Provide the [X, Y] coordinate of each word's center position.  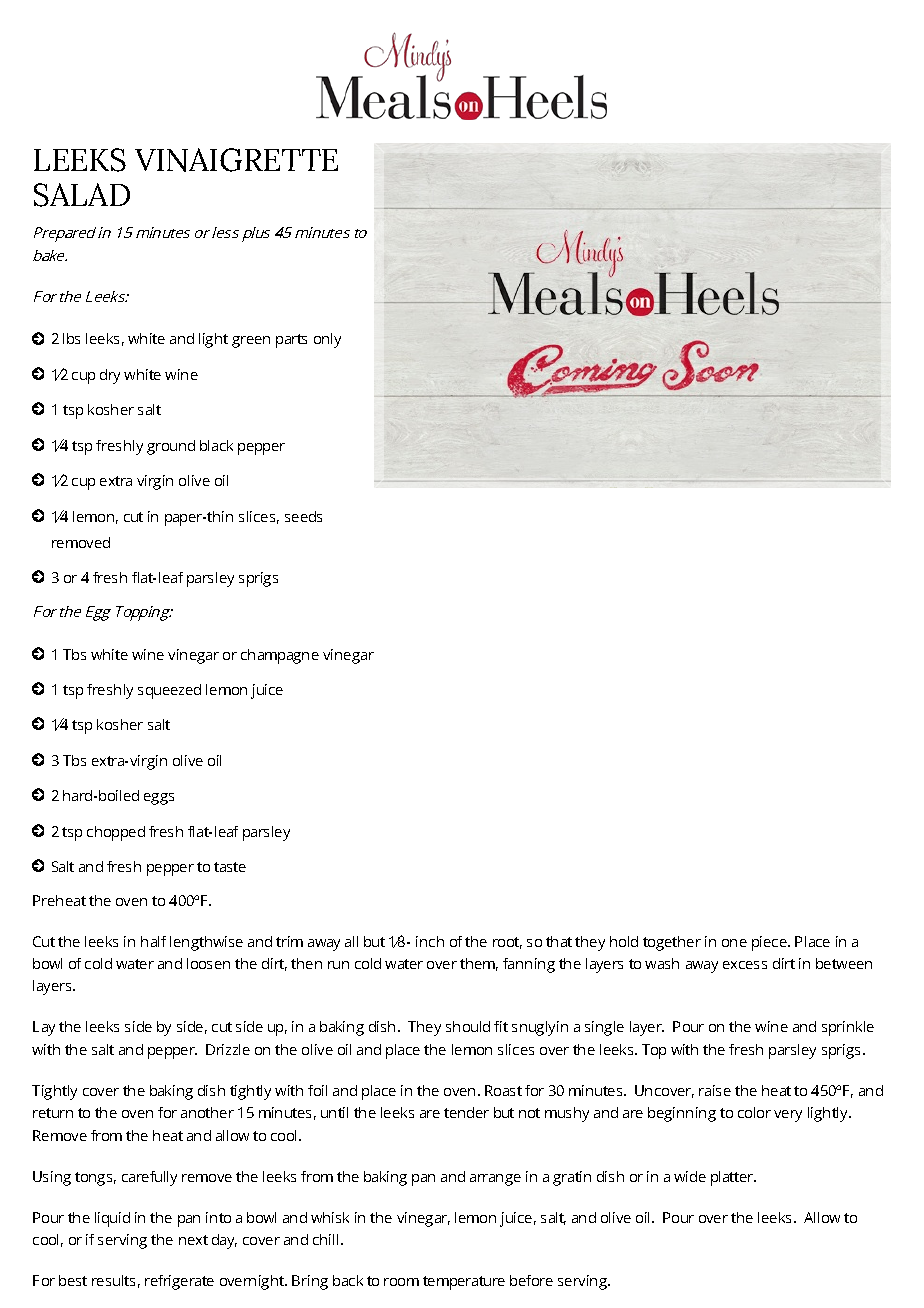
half [153, 941]
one [734, 943]
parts [291, 341]
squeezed [169, 691]
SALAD [82, 195]
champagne [280, 656]
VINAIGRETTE [236, 160]
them [479, 964]
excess [745, 965]
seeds [303, 516]
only [327, 340]
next [193, 1240]
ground [171, 447]
